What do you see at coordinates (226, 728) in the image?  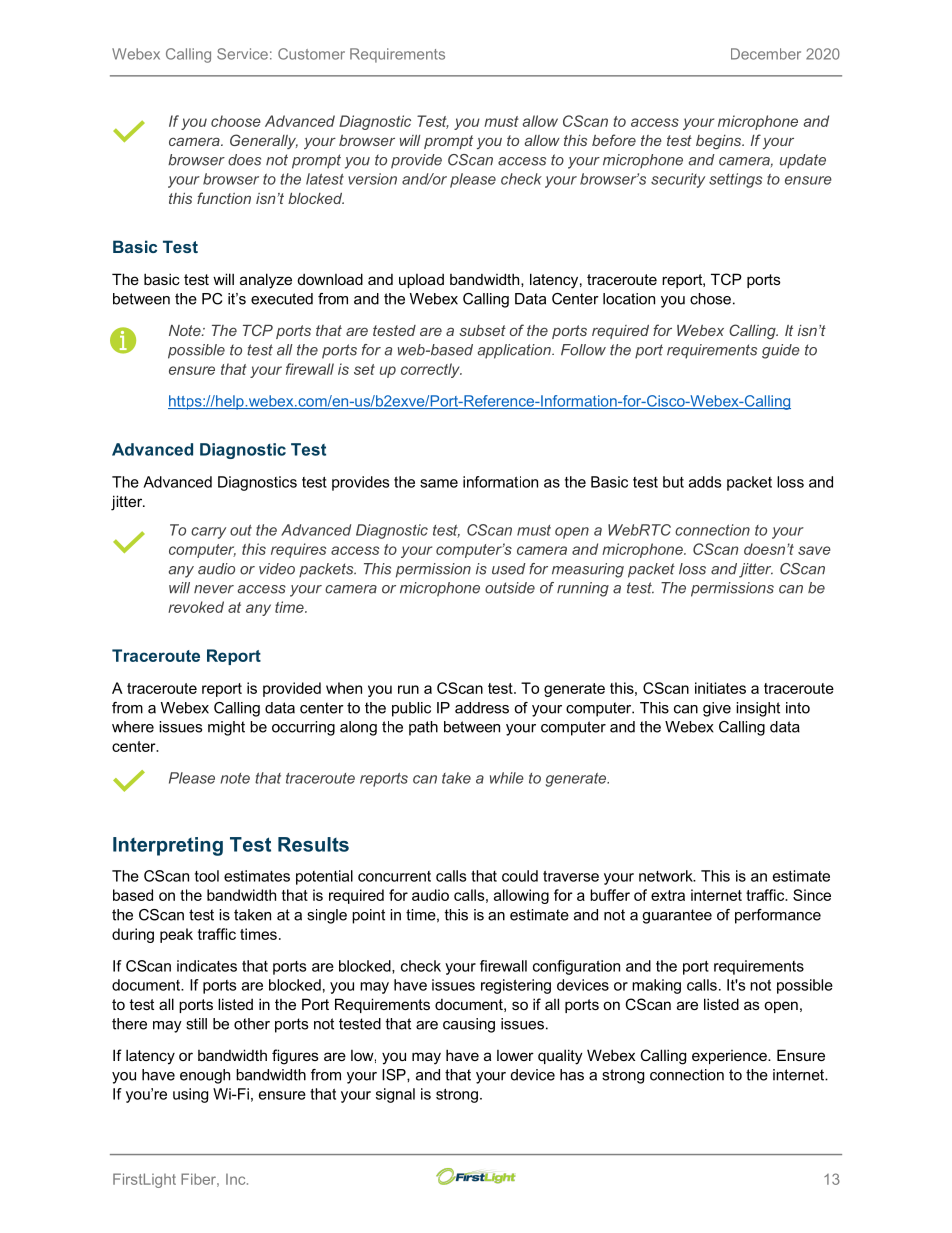 I see `might` at bounding box center [226, 728].
